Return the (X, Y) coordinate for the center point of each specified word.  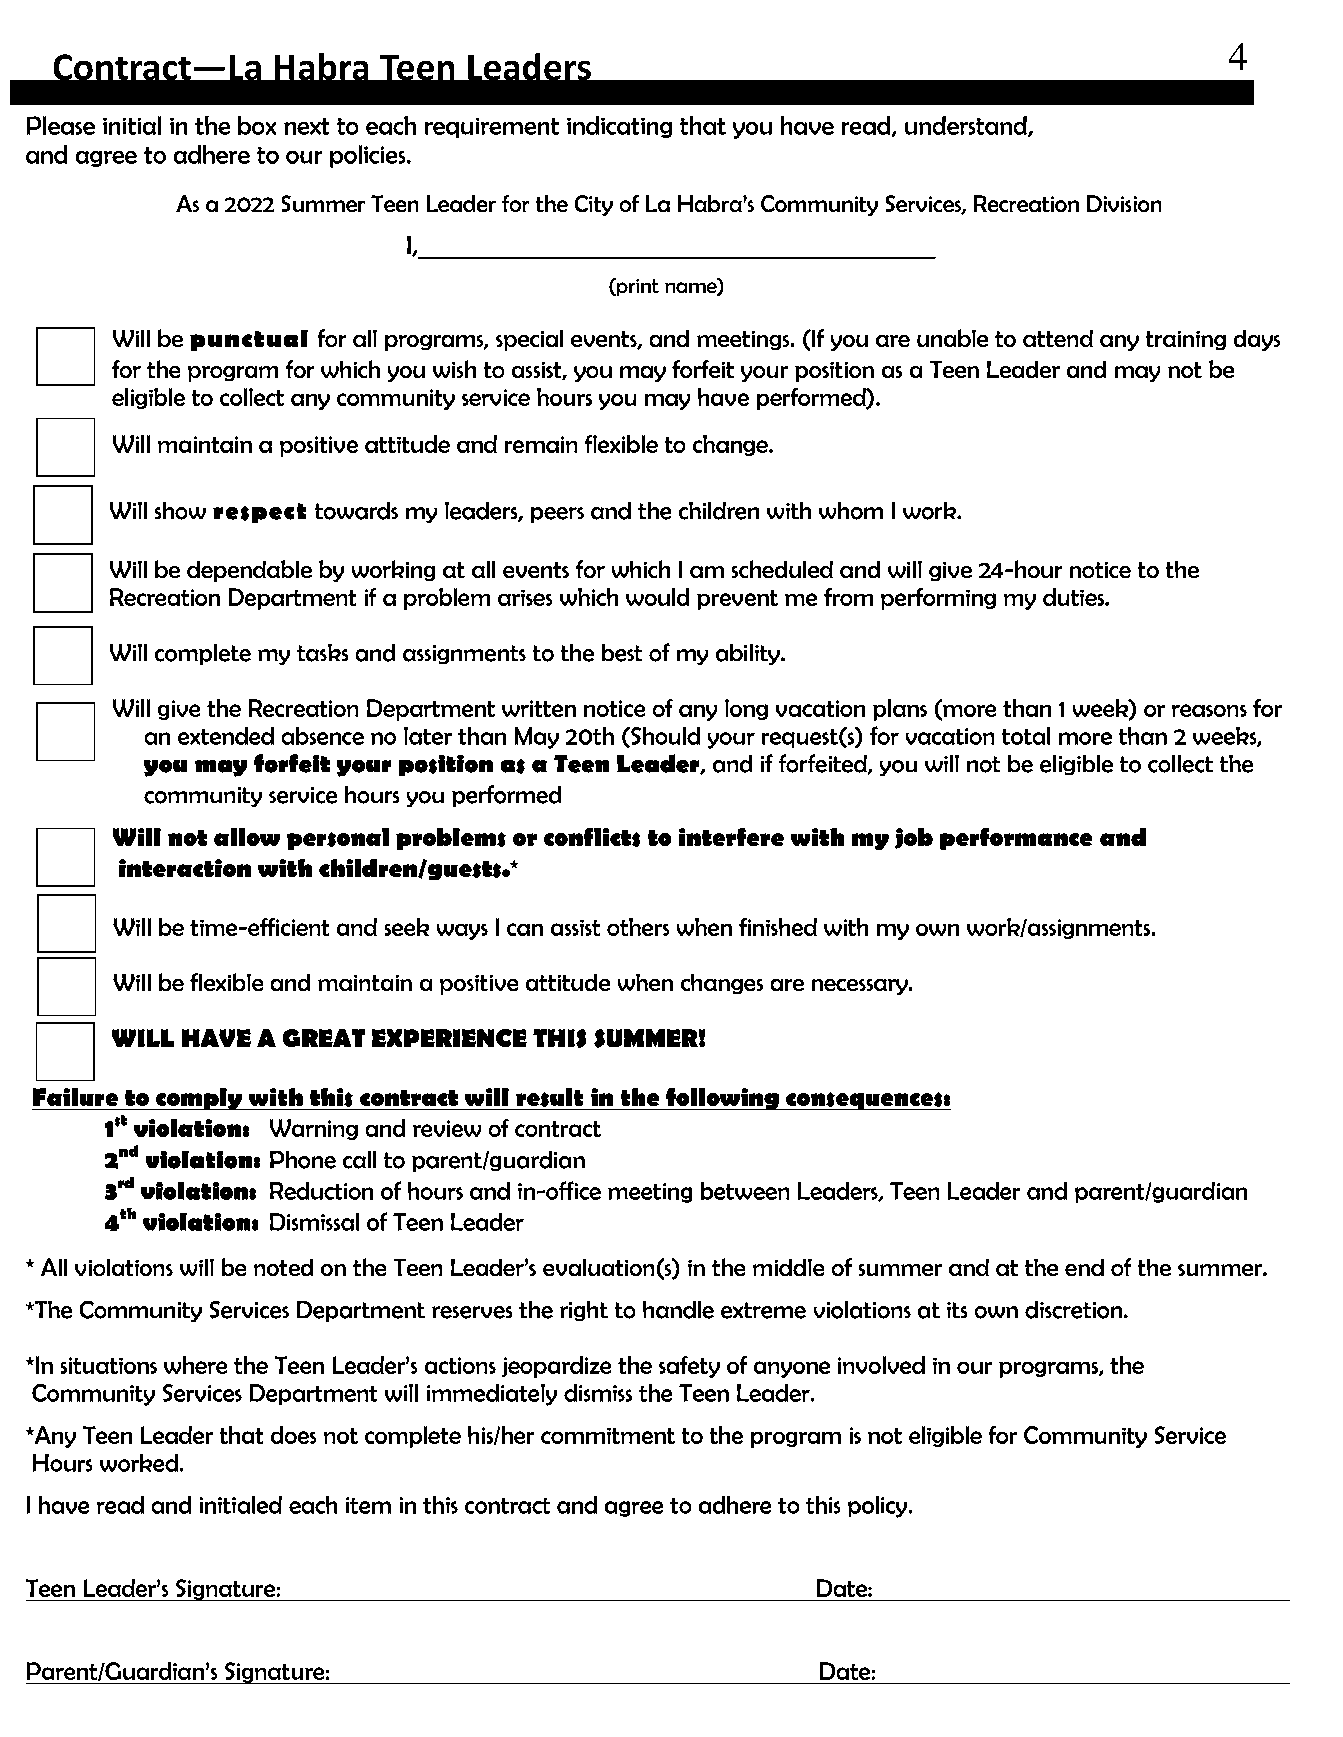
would (657, 597)
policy (879, 1507)
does (293, 1435)
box (257, 125)
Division (1124, 203)
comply (199, 1099)
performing (938, 599)
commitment (608, 1436)
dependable (249, 571)
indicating (619, 127)
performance (1016, 839)
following (722, 1099)
